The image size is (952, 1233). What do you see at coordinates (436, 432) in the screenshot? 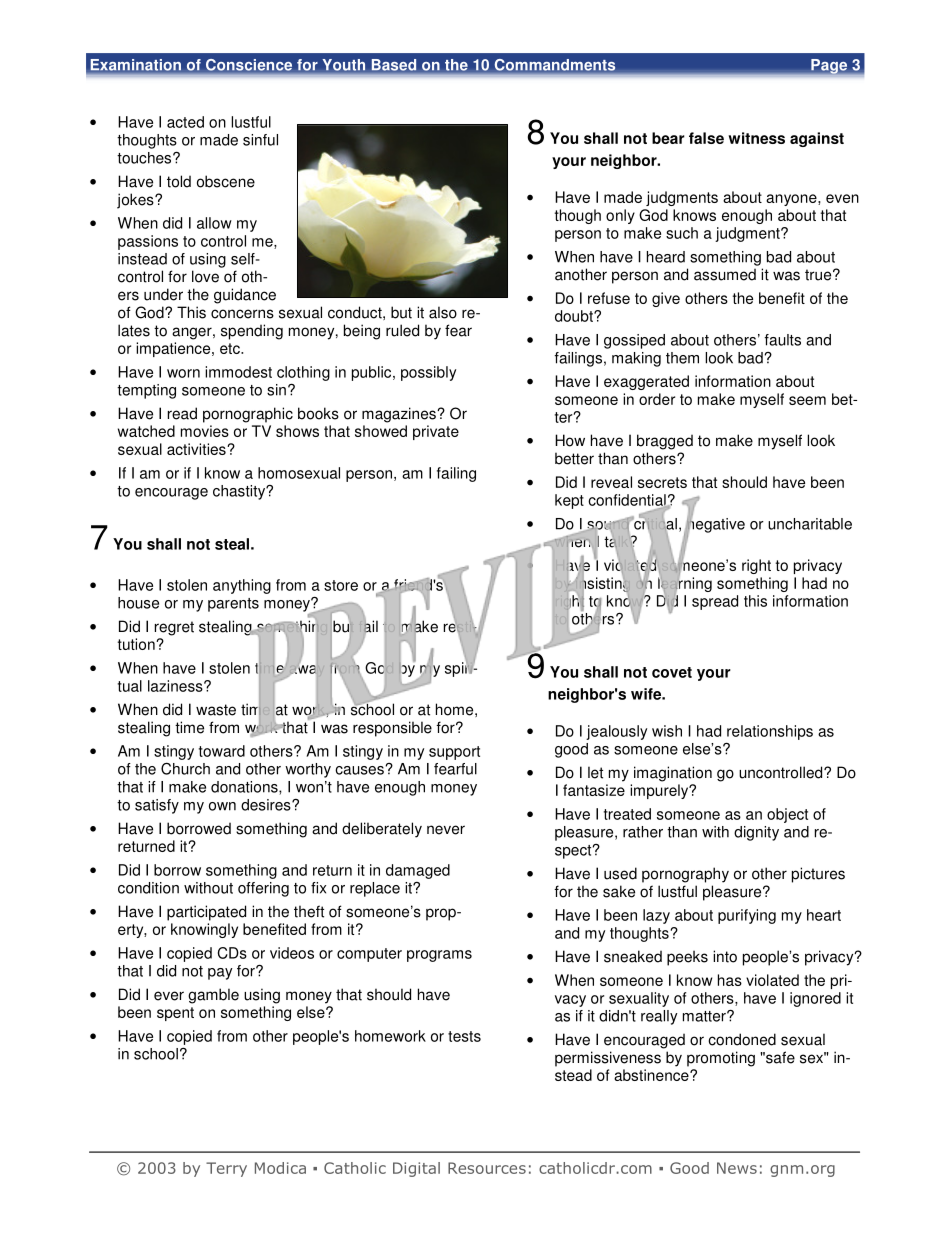
I see `private` at bounding box center [436, 432].
